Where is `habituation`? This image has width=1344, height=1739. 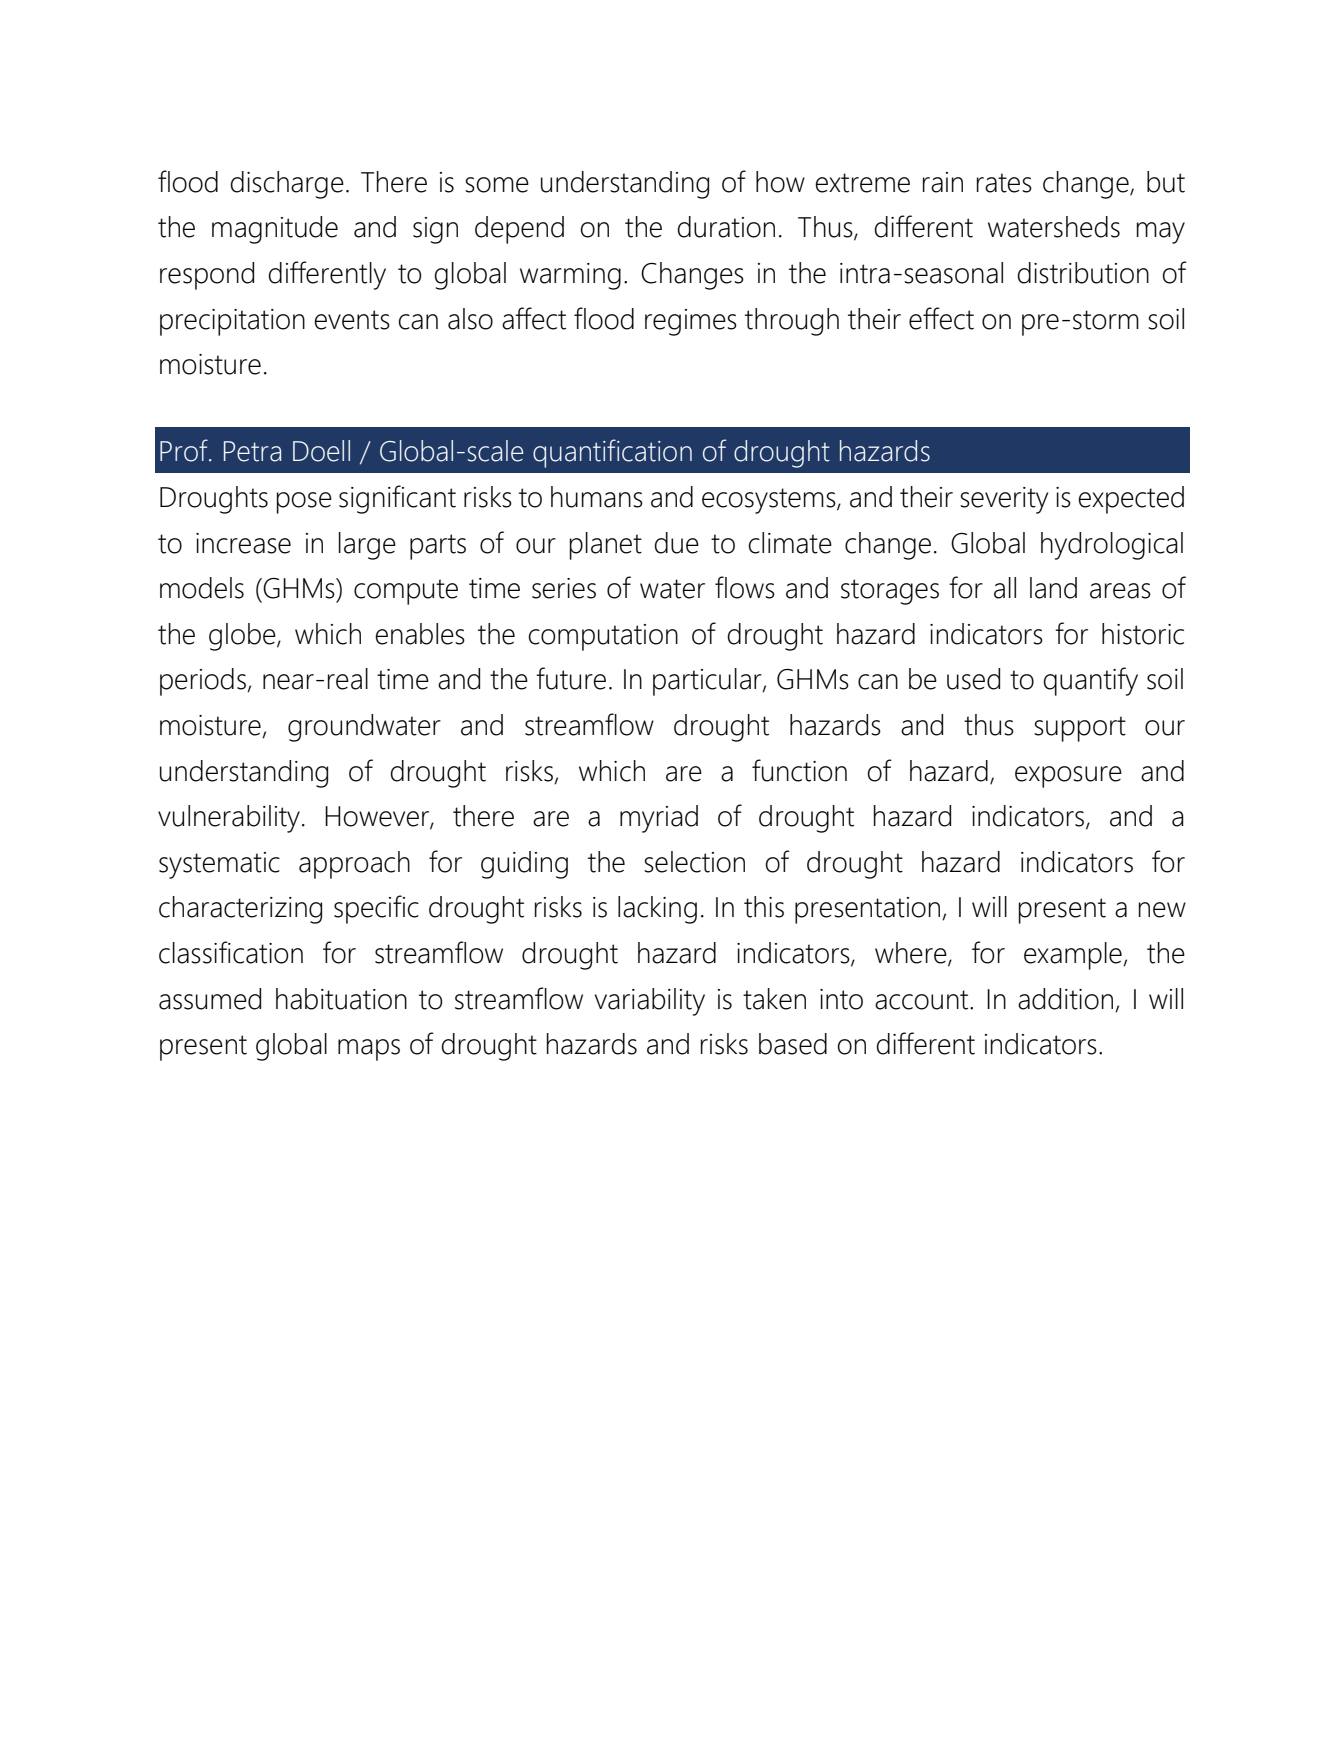 habituation is located at coordinates (341, 999).
